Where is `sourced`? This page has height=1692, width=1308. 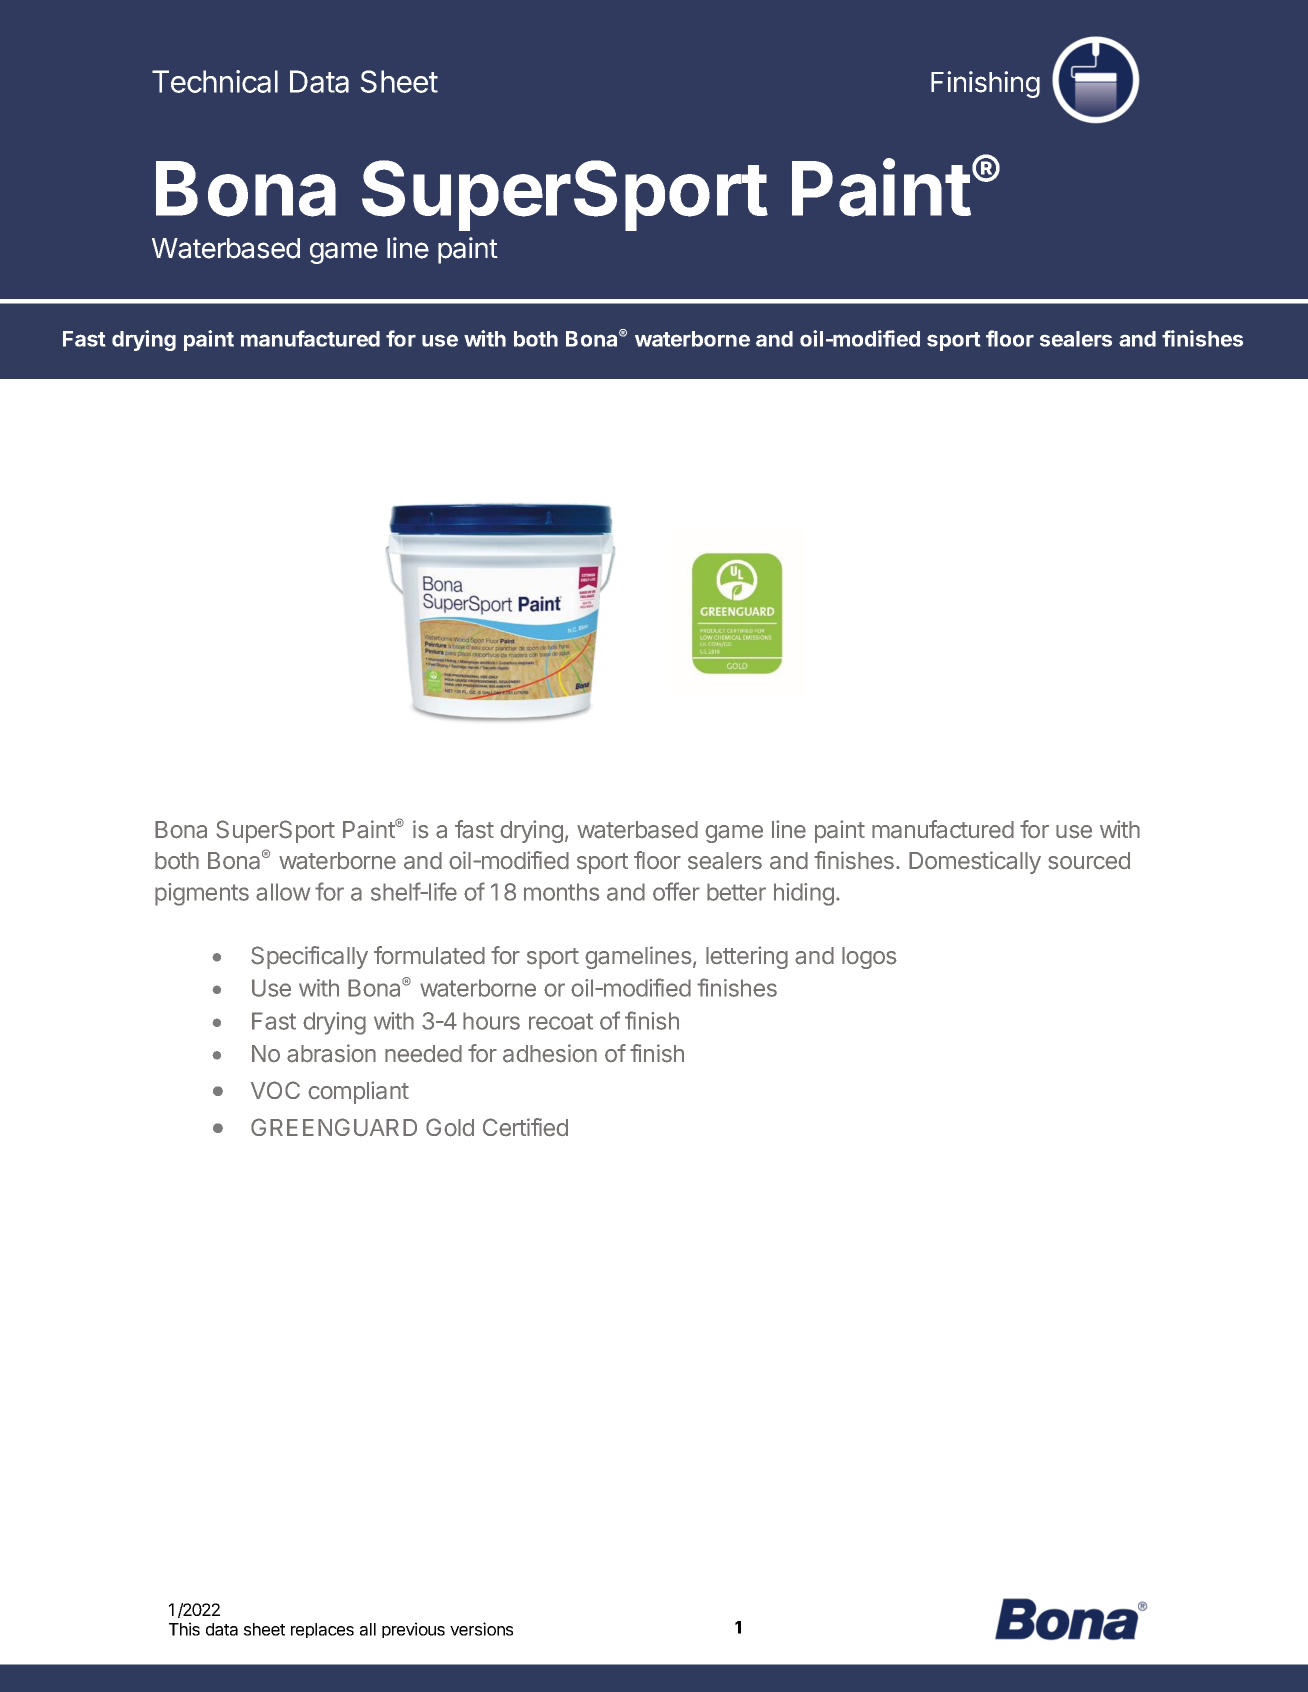 sourced is located at coordinates (1089, 861).
